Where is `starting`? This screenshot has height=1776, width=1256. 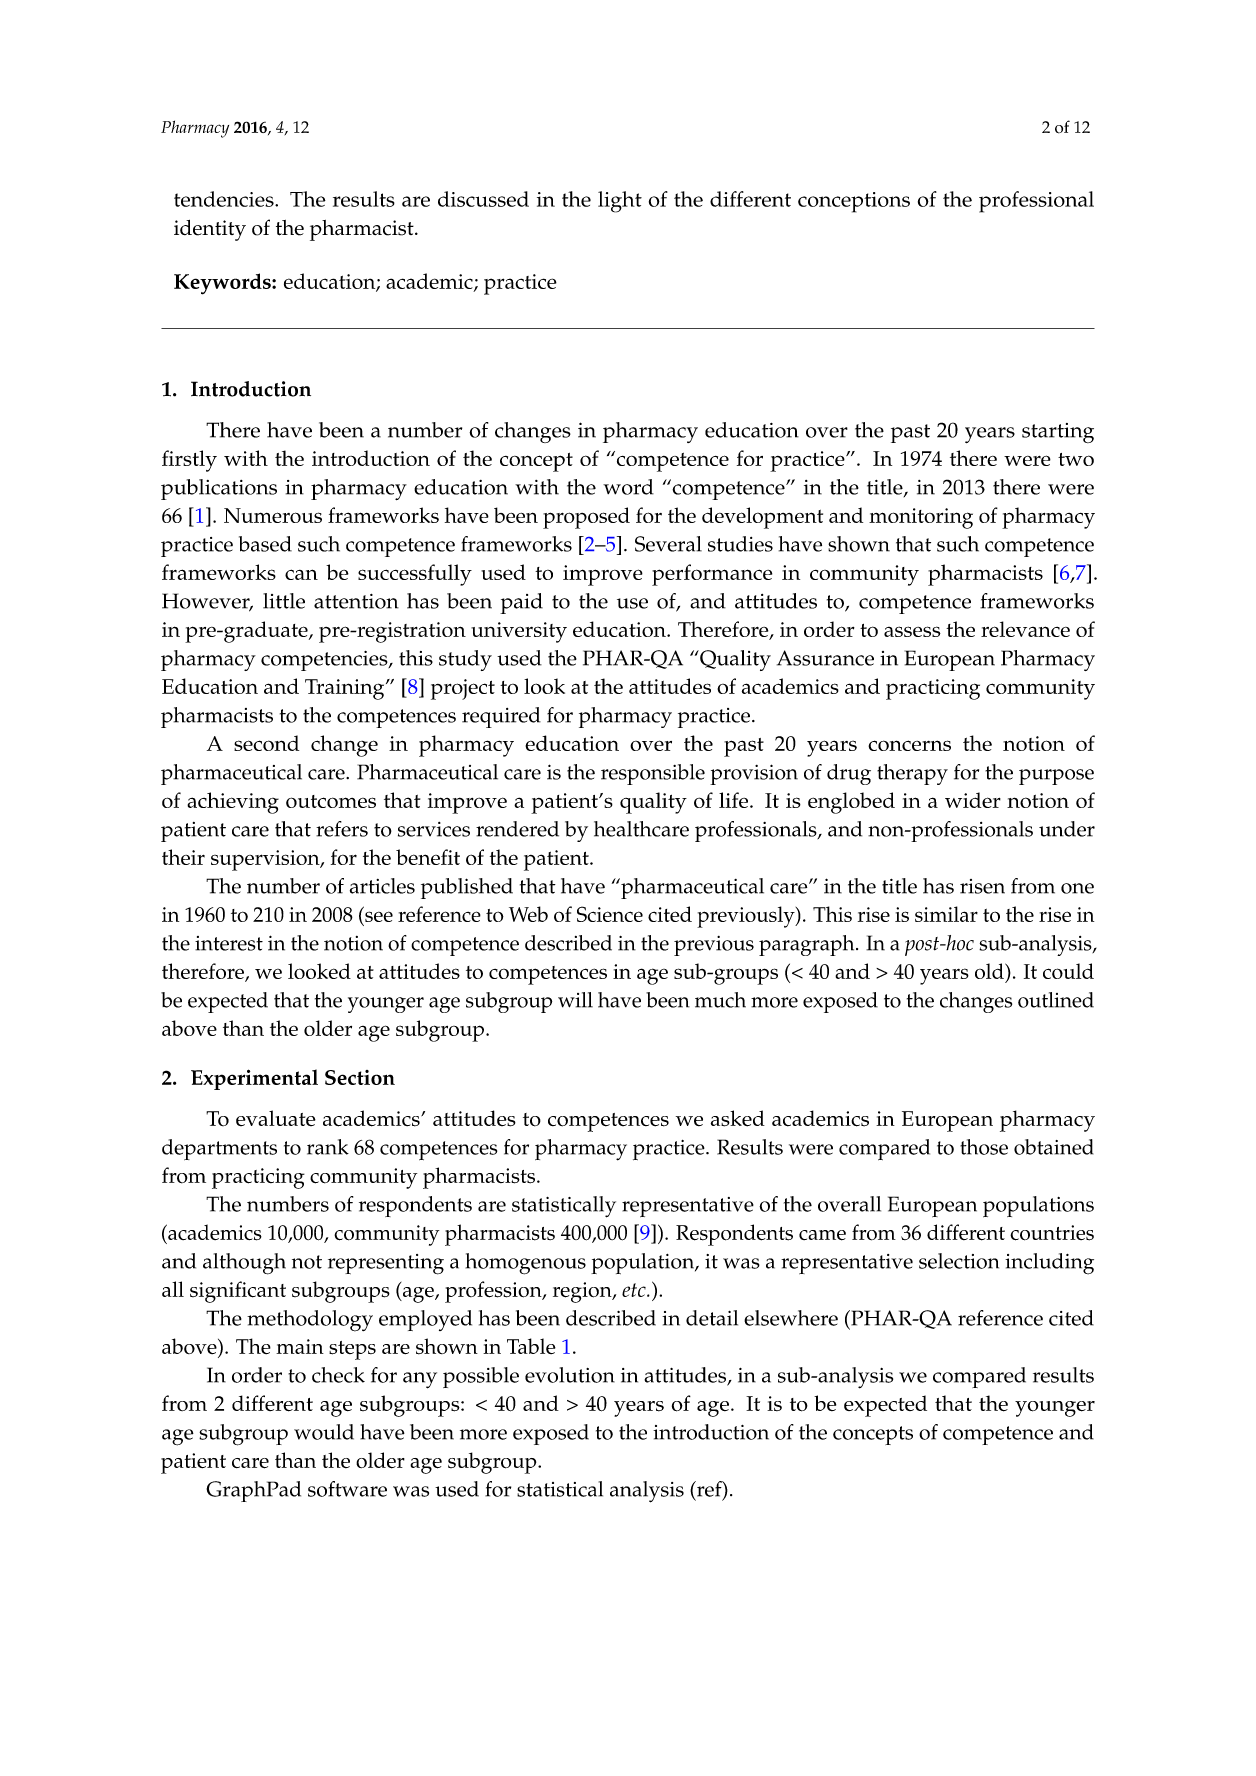 starting is located at coordinates (1058, 433).
